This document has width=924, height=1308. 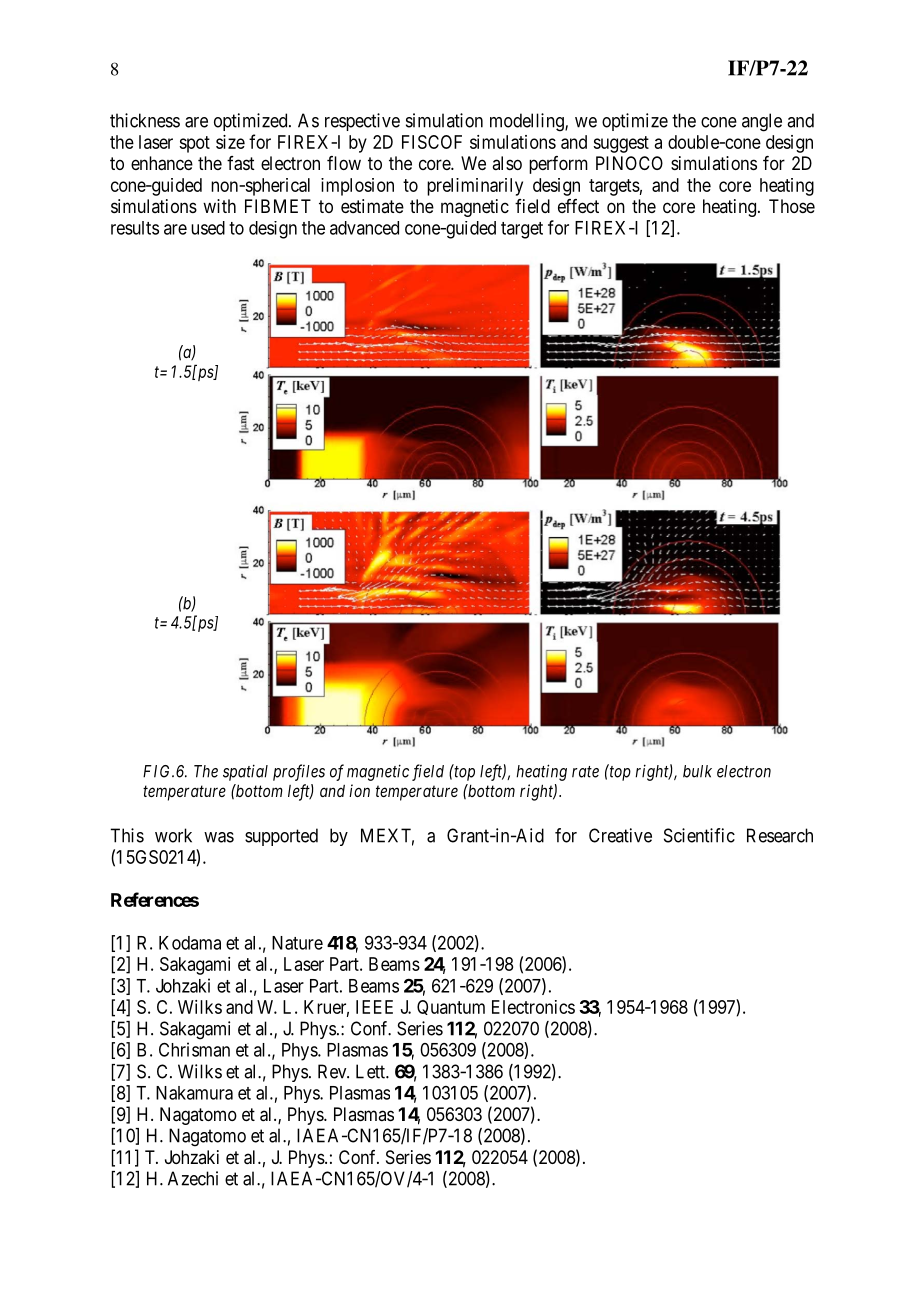 I want to click on also, so click(x=507, y=163).
